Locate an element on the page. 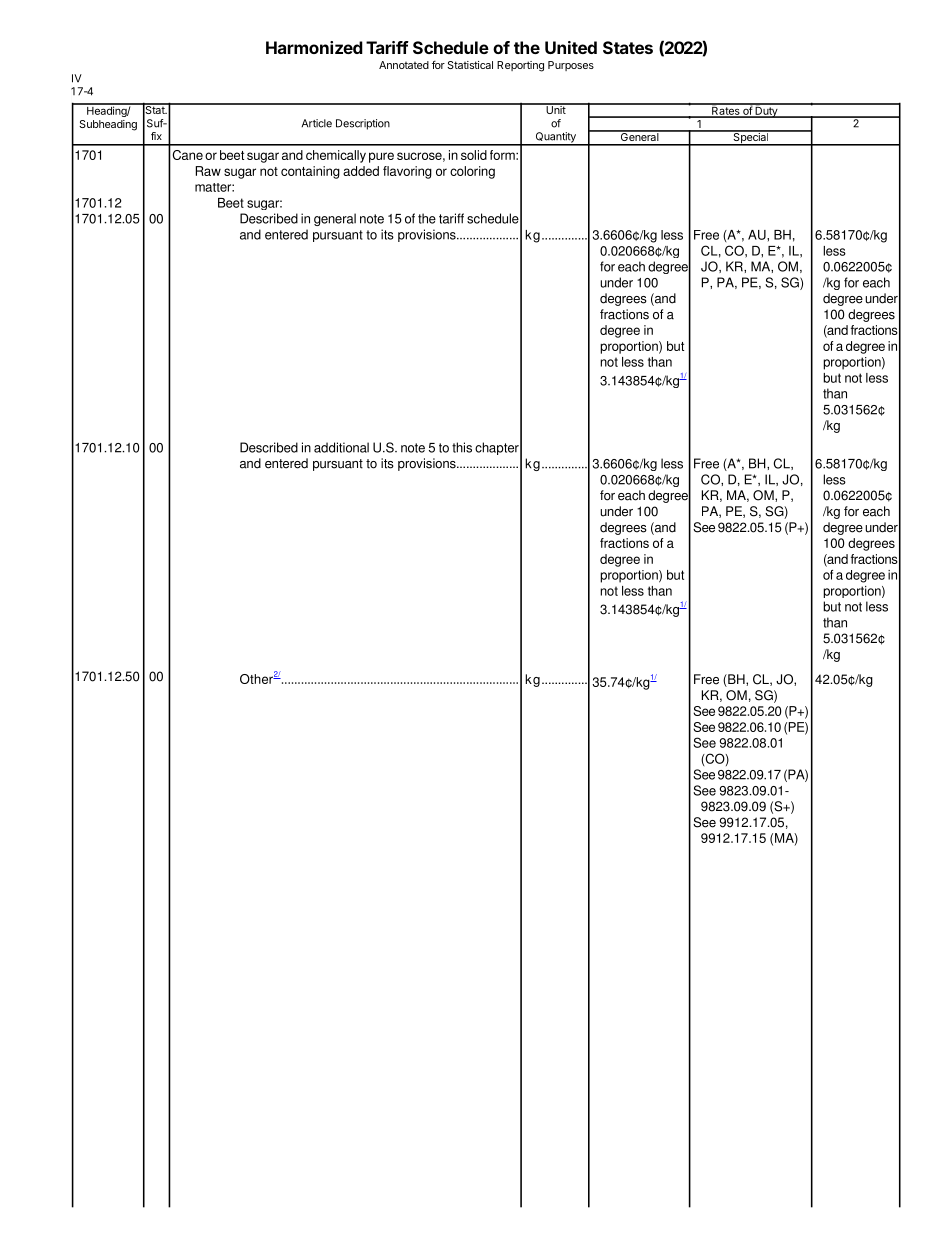 The image size is (952, 1233). pure is located at coordinates (381, 157).
